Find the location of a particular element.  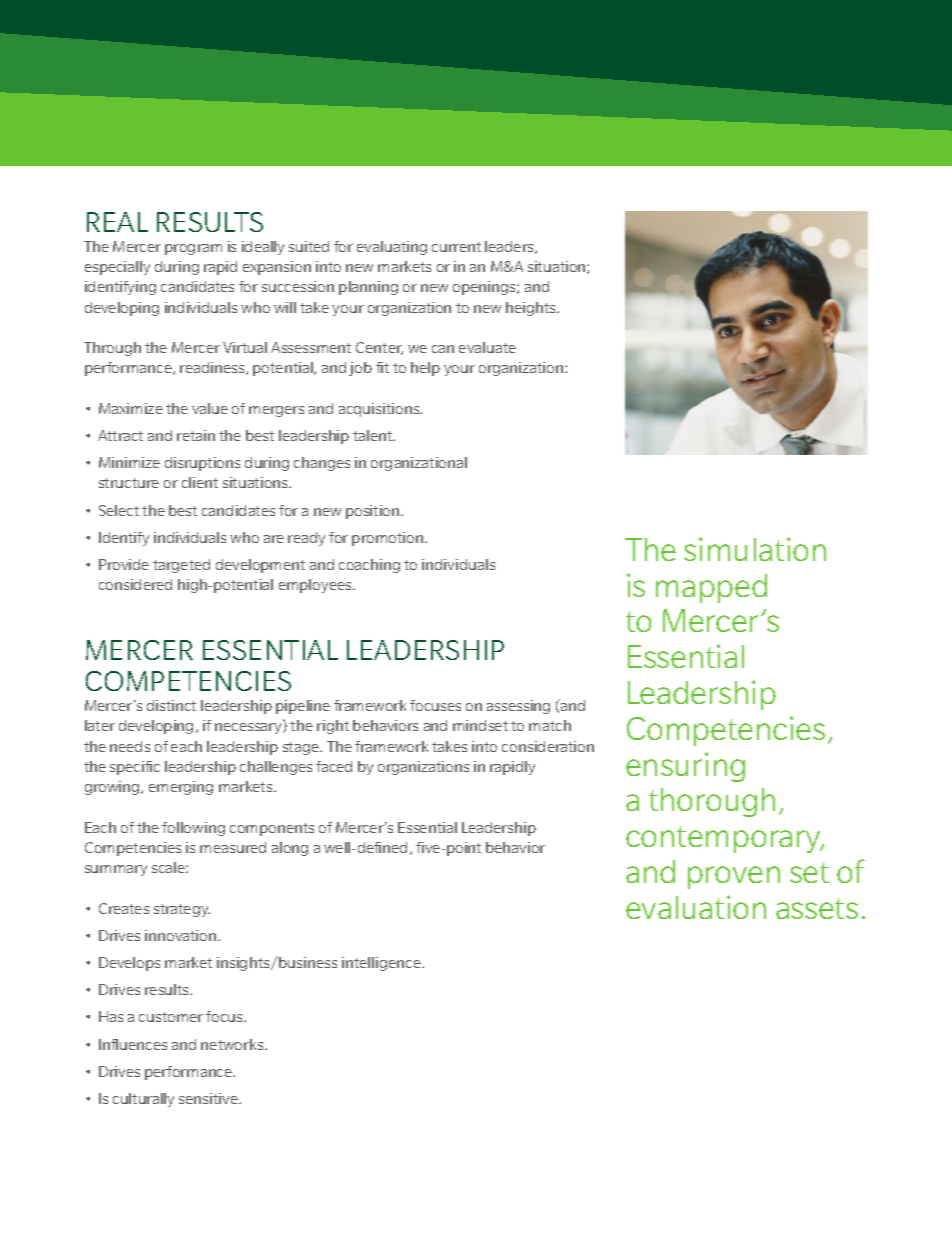

current is located at coordinates (456, 247).
